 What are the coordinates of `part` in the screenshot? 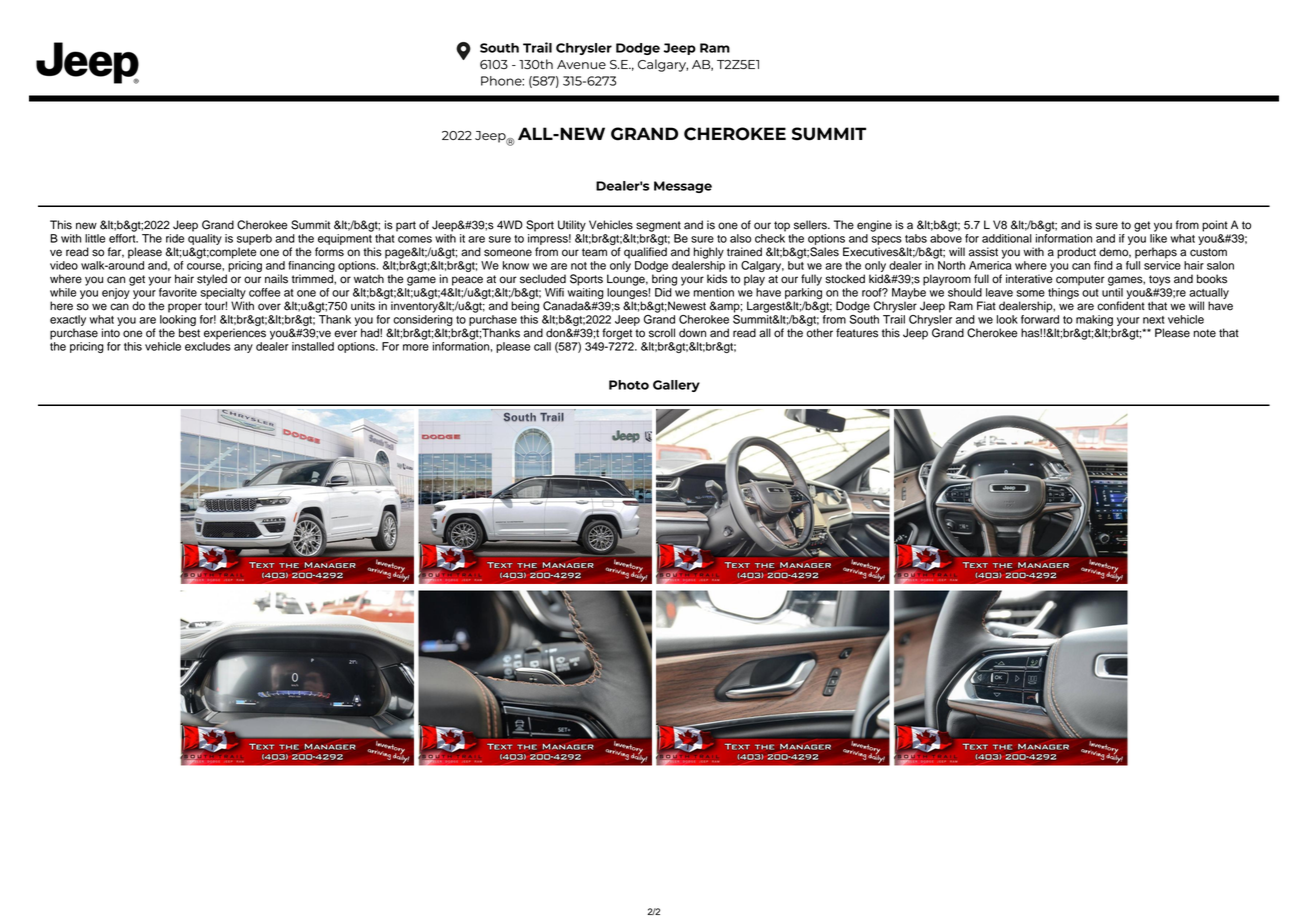 It's located at (406, 226).
